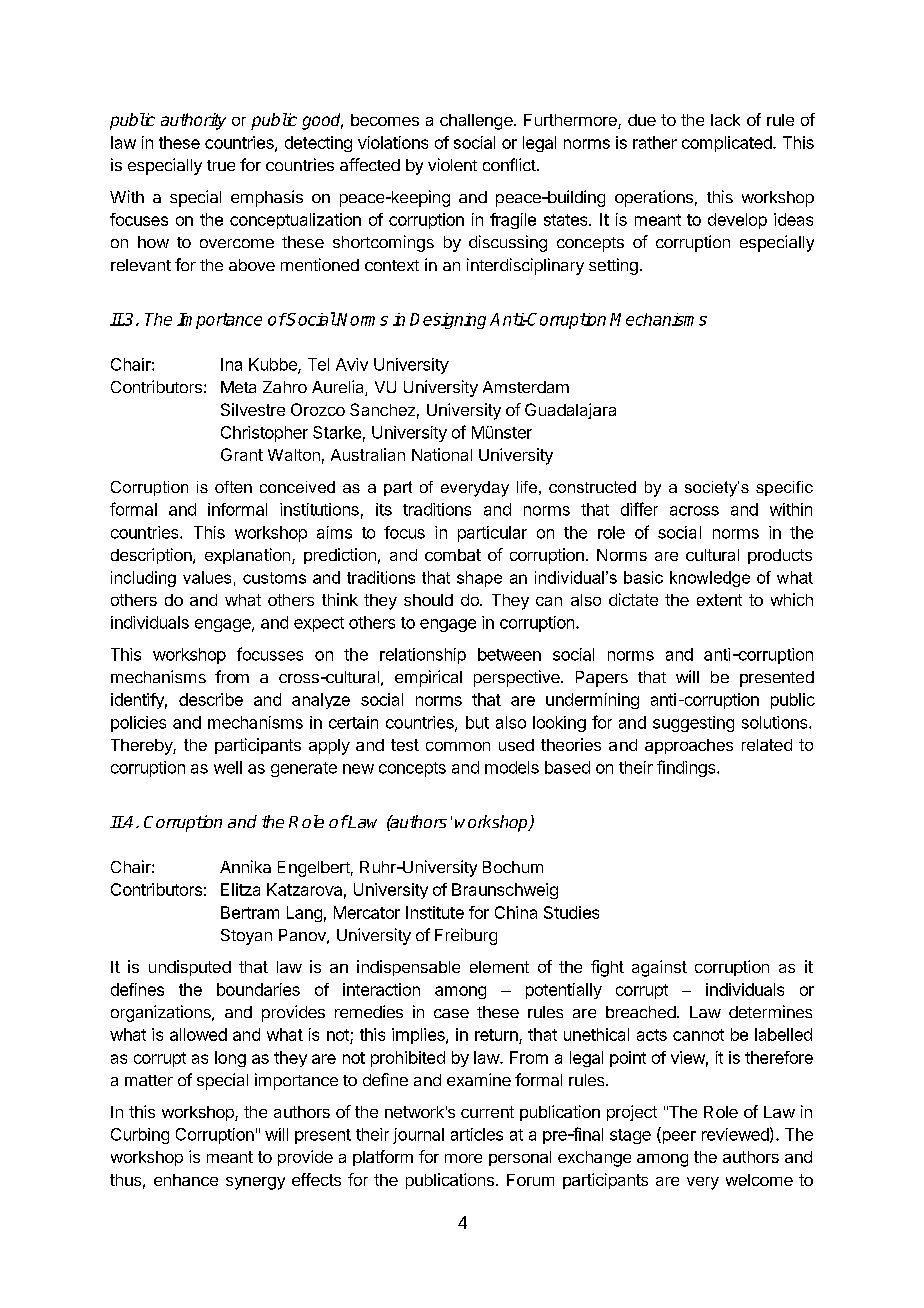  I want to click on Bertram, so click(250, 912).
